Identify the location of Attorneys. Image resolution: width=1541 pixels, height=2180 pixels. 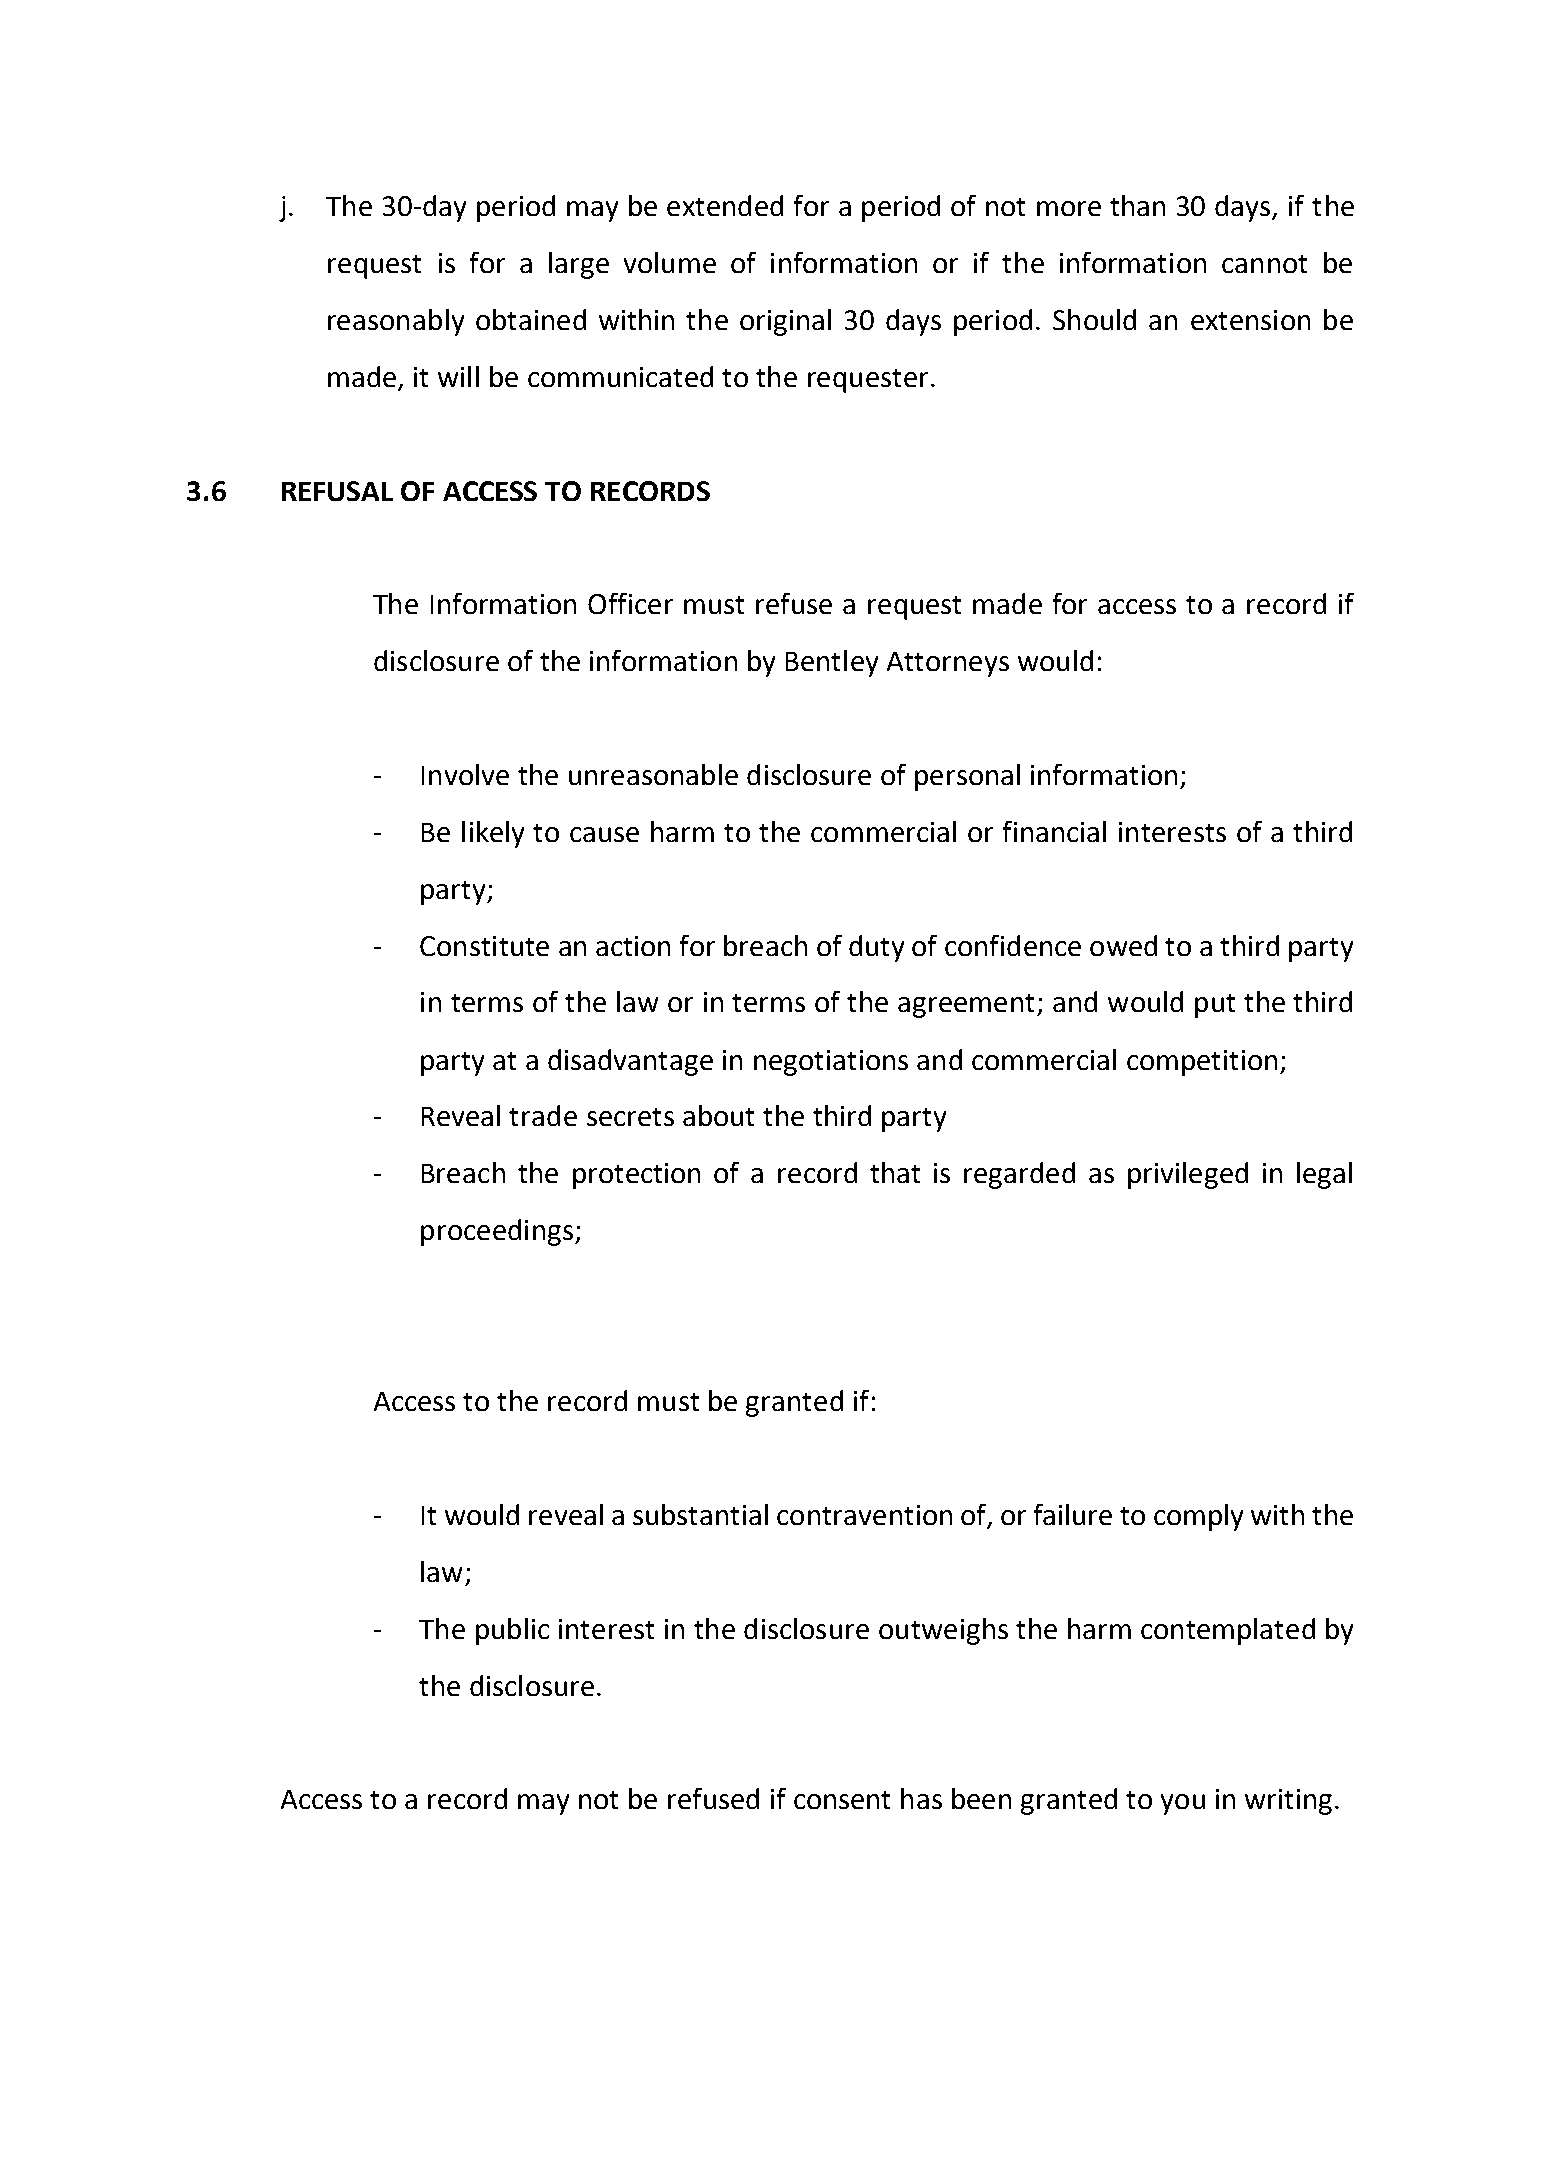
(948, 664).
